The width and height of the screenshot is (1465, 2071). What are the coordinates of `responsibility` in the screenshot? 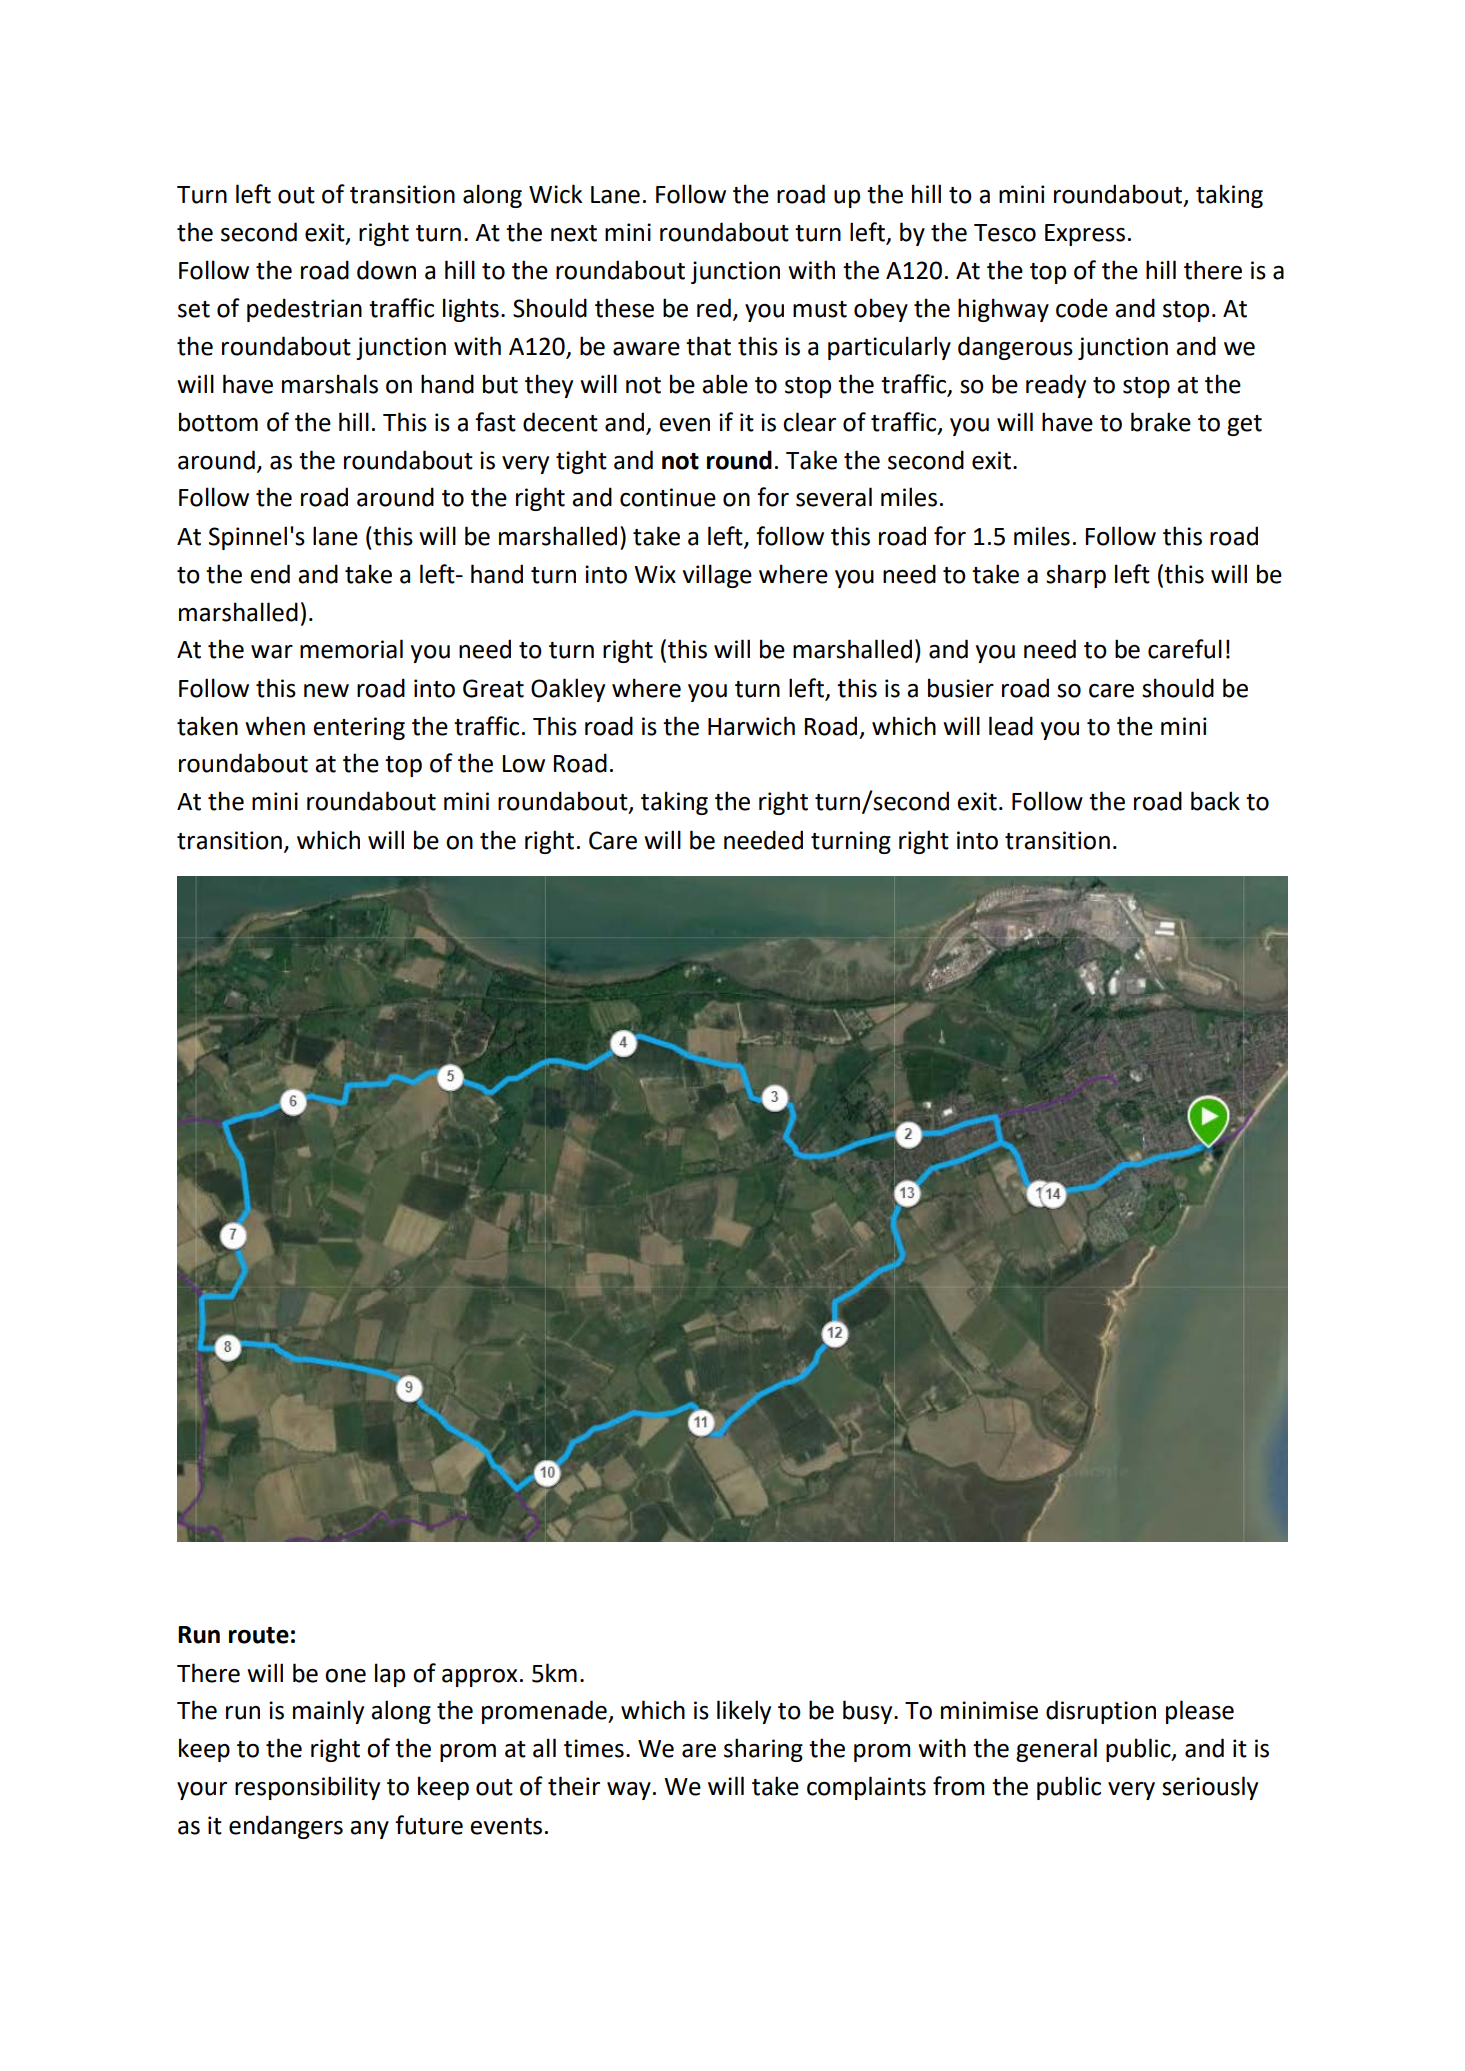 It's located at (307, 1788).
